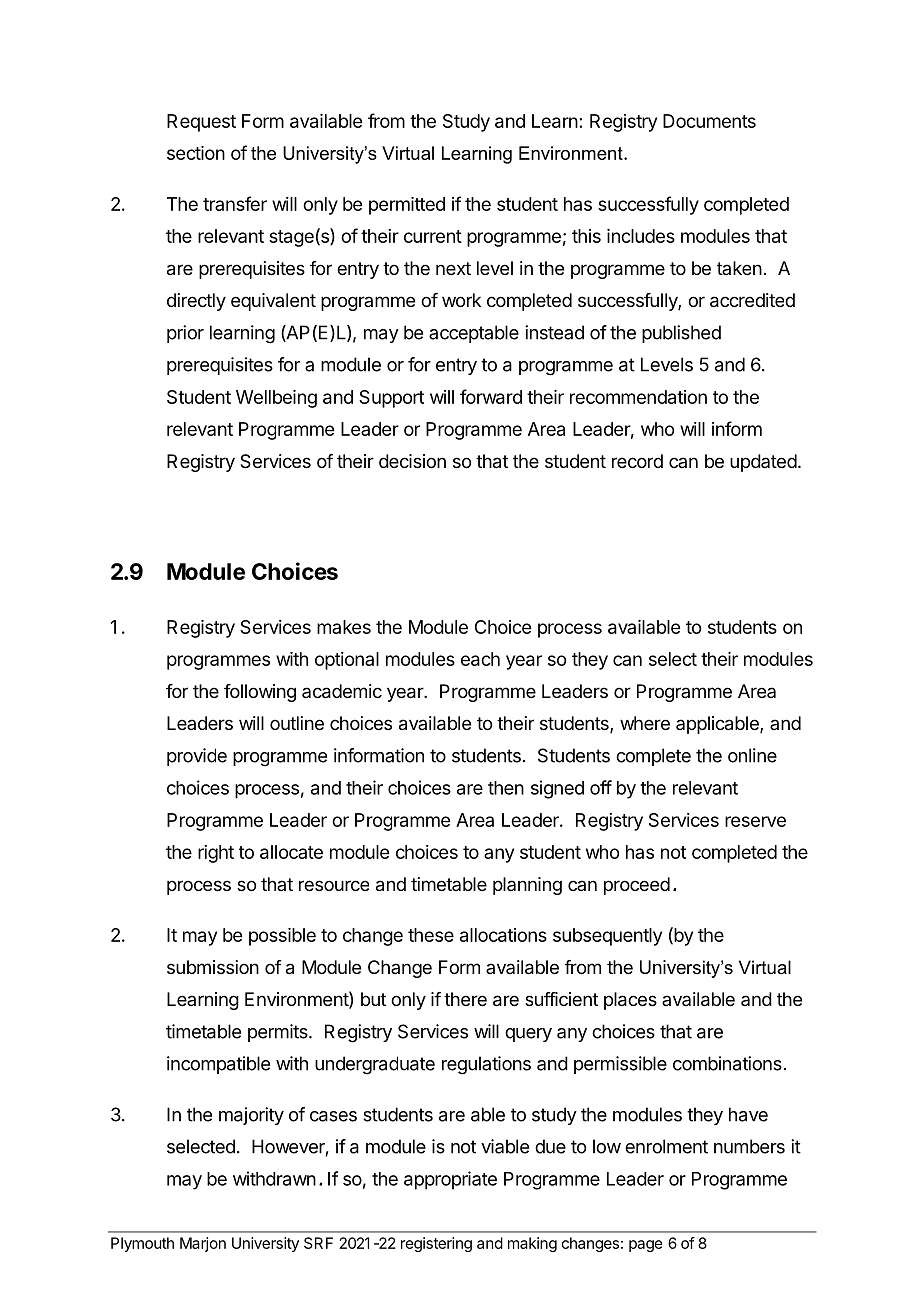  I want to click on Plymouth, so click(142, 1244).
